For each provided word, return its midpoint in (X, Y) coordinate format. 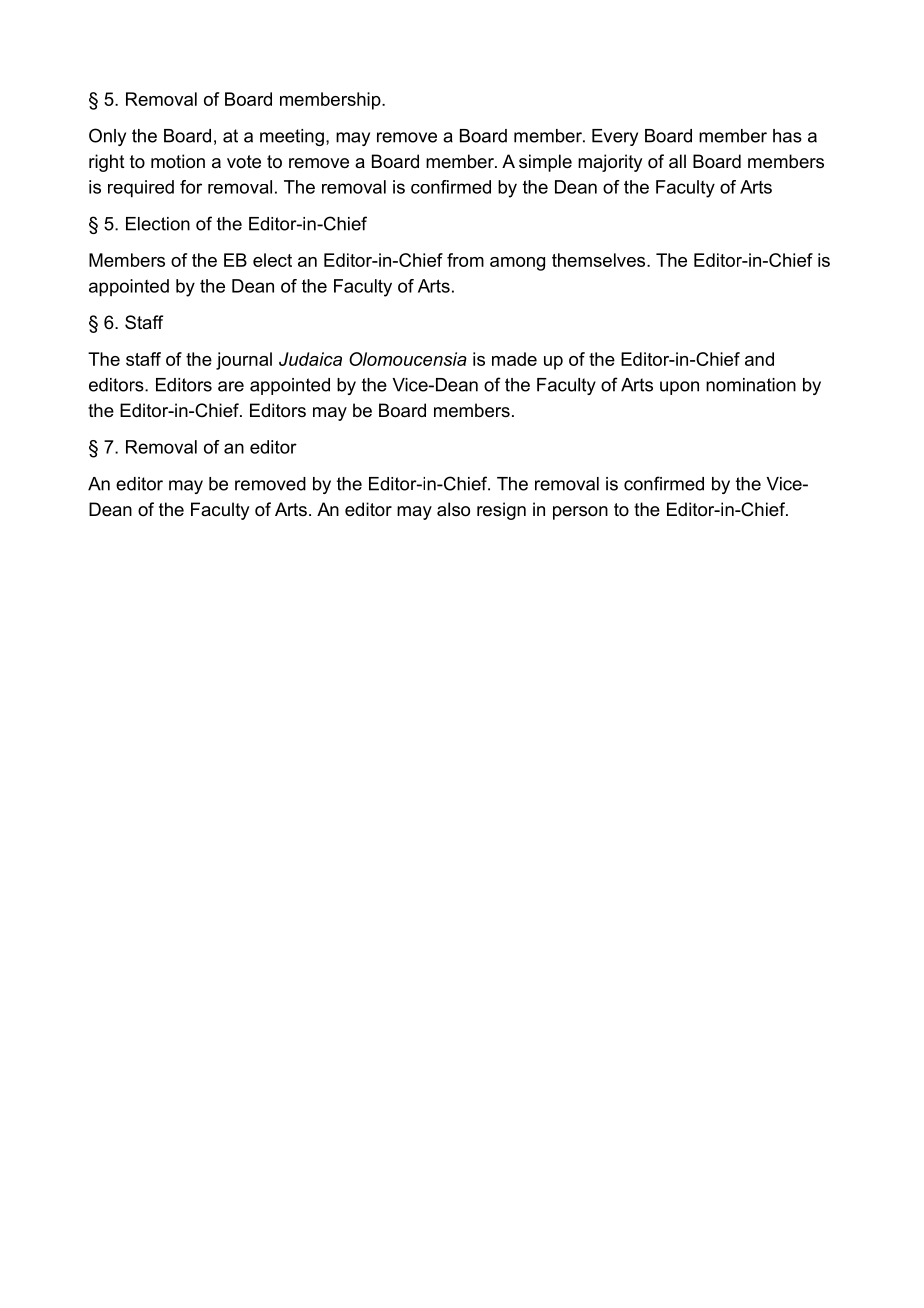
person (580, 513)
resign (501, 511)
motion (178, 161)
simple (545, 163)
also (453, 509)
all (677, 161)
